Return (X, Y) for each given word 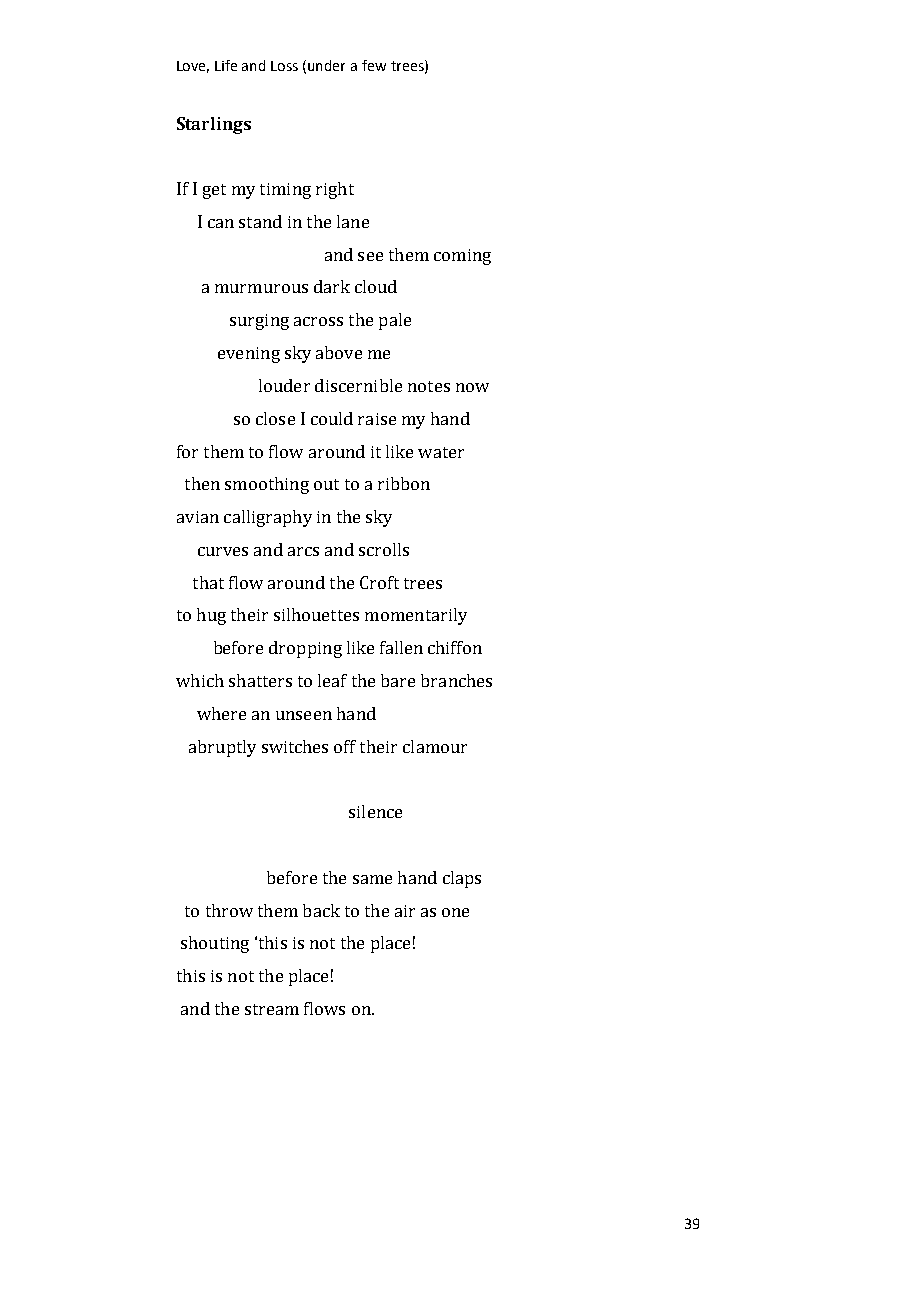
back (321, 910)
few (374, 65)
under (326, 65)
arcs (303, 551)
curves (223, 551)
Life (226, 65)
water (441, 452)
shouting (215, 944)
